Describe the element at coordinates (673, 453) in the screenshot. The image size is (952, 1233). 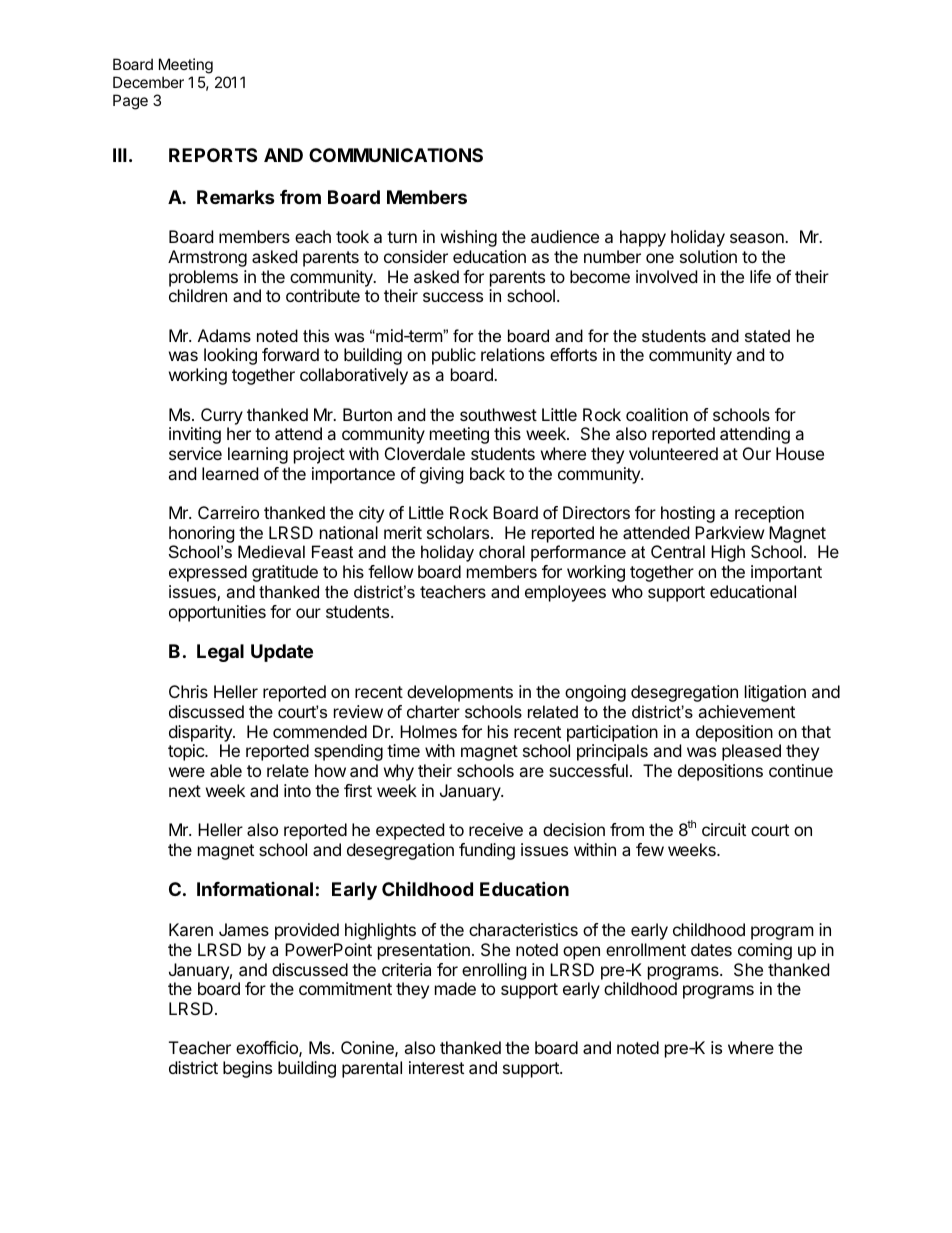
I see `volunteered` at that location.
